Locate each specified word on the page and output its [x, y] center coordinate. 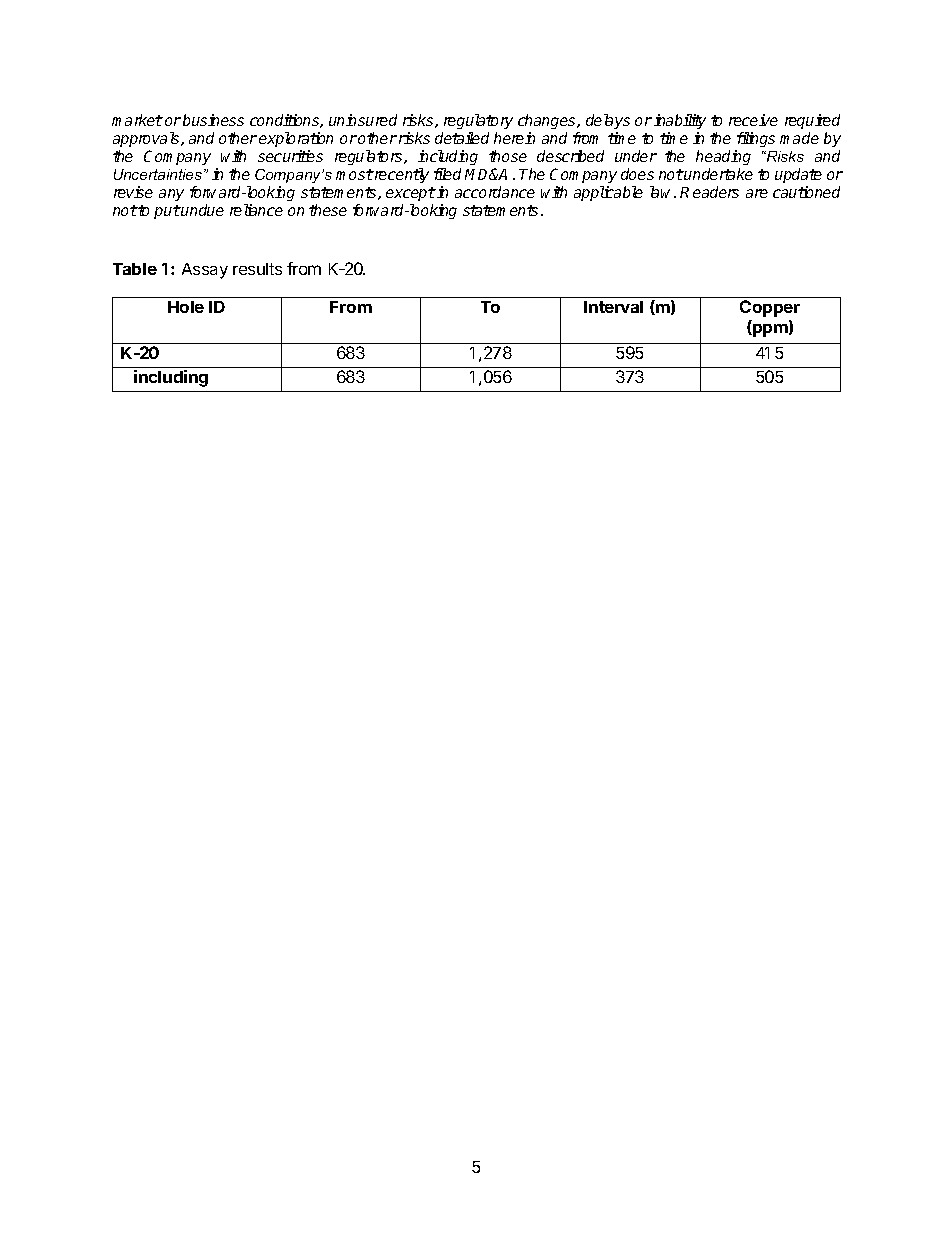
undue [202, 210]
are [757, 193]
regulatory [477, 123]
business [213, 120]
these [328, 210]
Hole [186, 307]
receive [753, 120]
